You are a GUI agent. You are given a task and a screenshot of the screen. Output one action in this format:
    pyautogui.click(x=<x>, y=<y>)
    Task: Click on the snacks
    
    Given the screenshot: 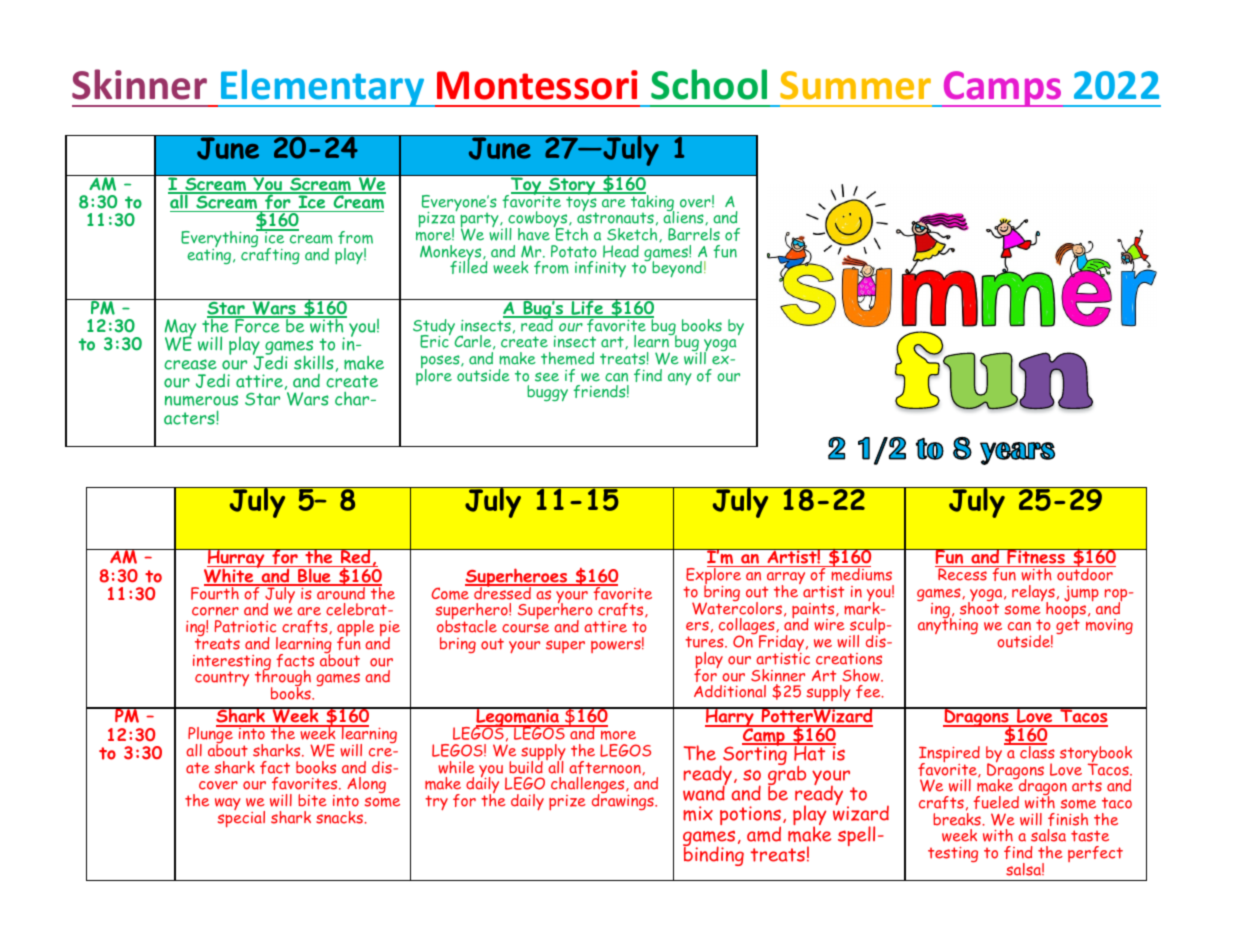 What is the action you would take?
    pyautogui.click(x=340, y=817)
